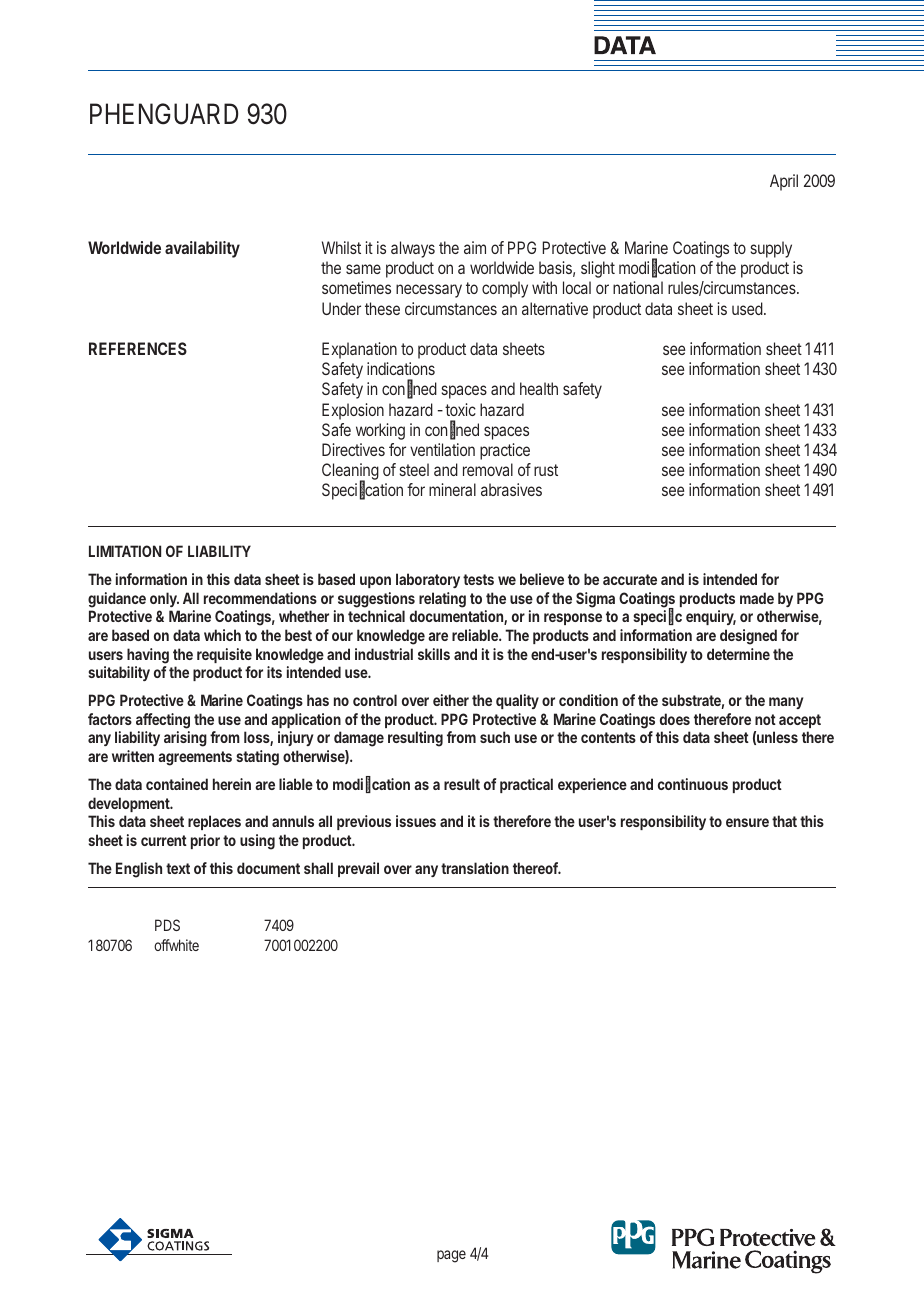 The height and width of the image is (1308, 924). I want to click on availability, so click(202, 249).
